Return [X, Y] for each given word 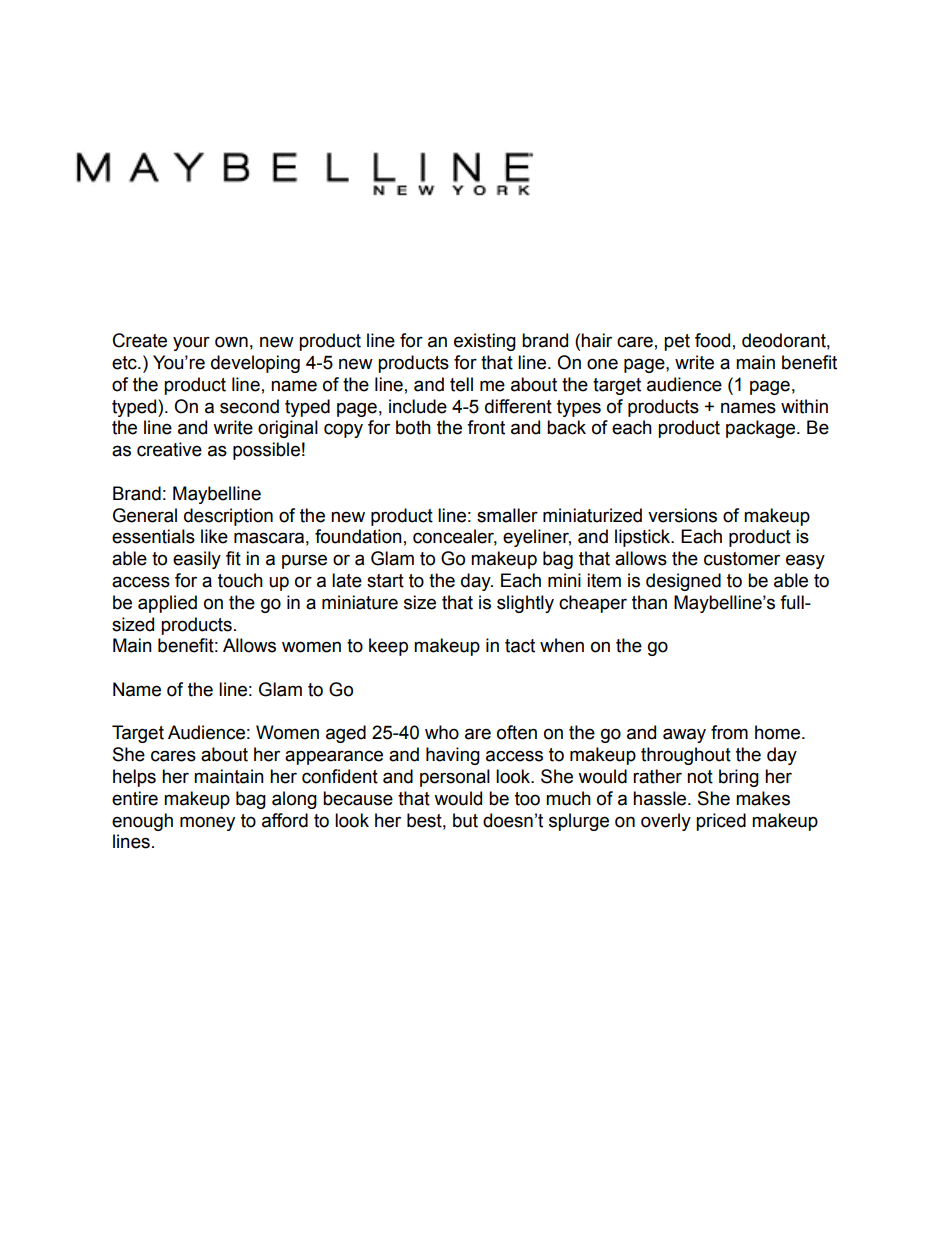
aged [346, 734]
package [762, 429]
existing [485, 342]
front [486, 427]
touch [240, 580]
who [442, 732]
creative [169, 449]
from [729, 732]
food [712, 340]
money [207, 823]
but [465, 820]
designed [683, 582]
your [191, 343]
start [385, 581]
